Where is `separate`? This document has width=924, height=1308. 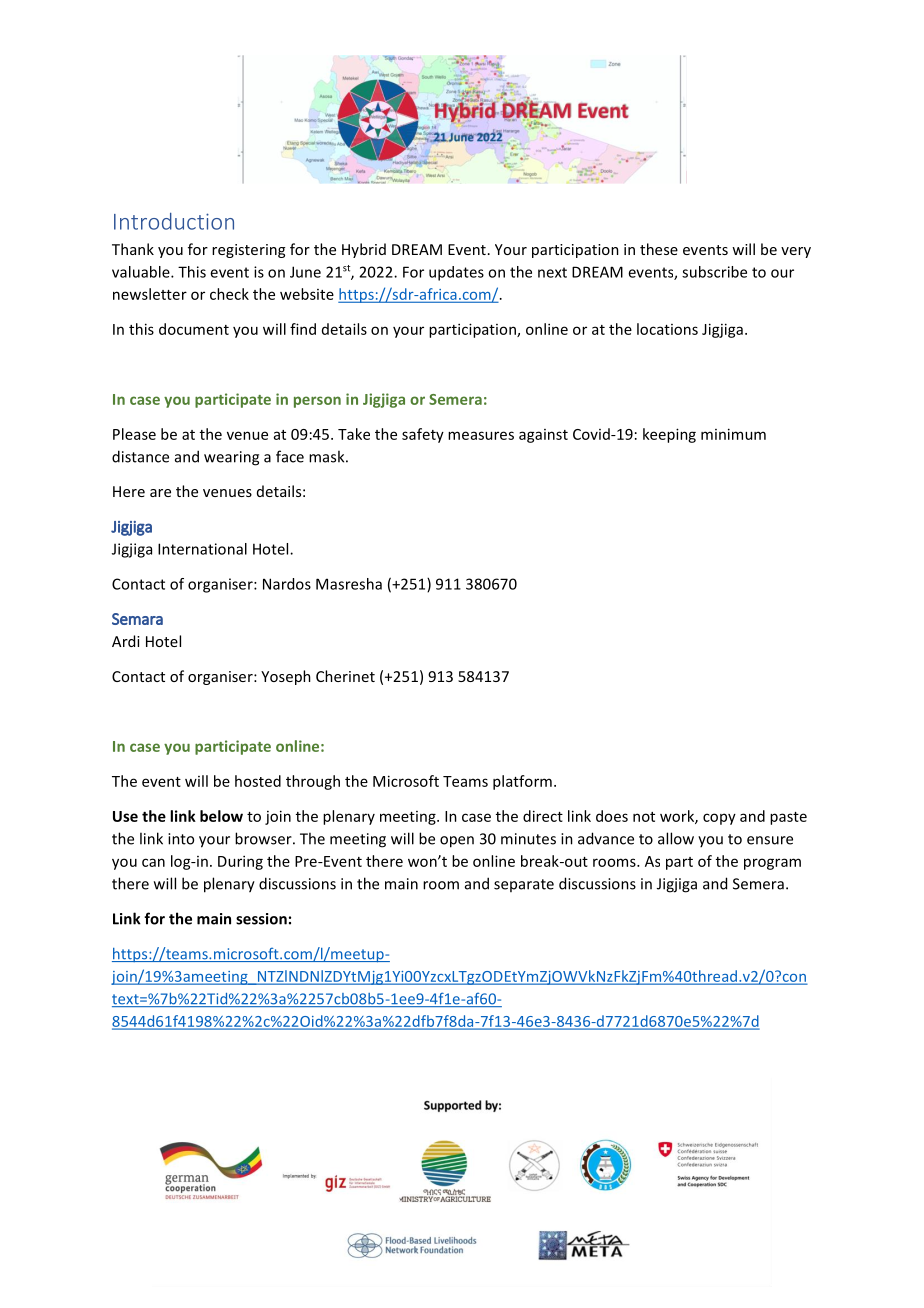
separate is located at coordinates (524, 885).
